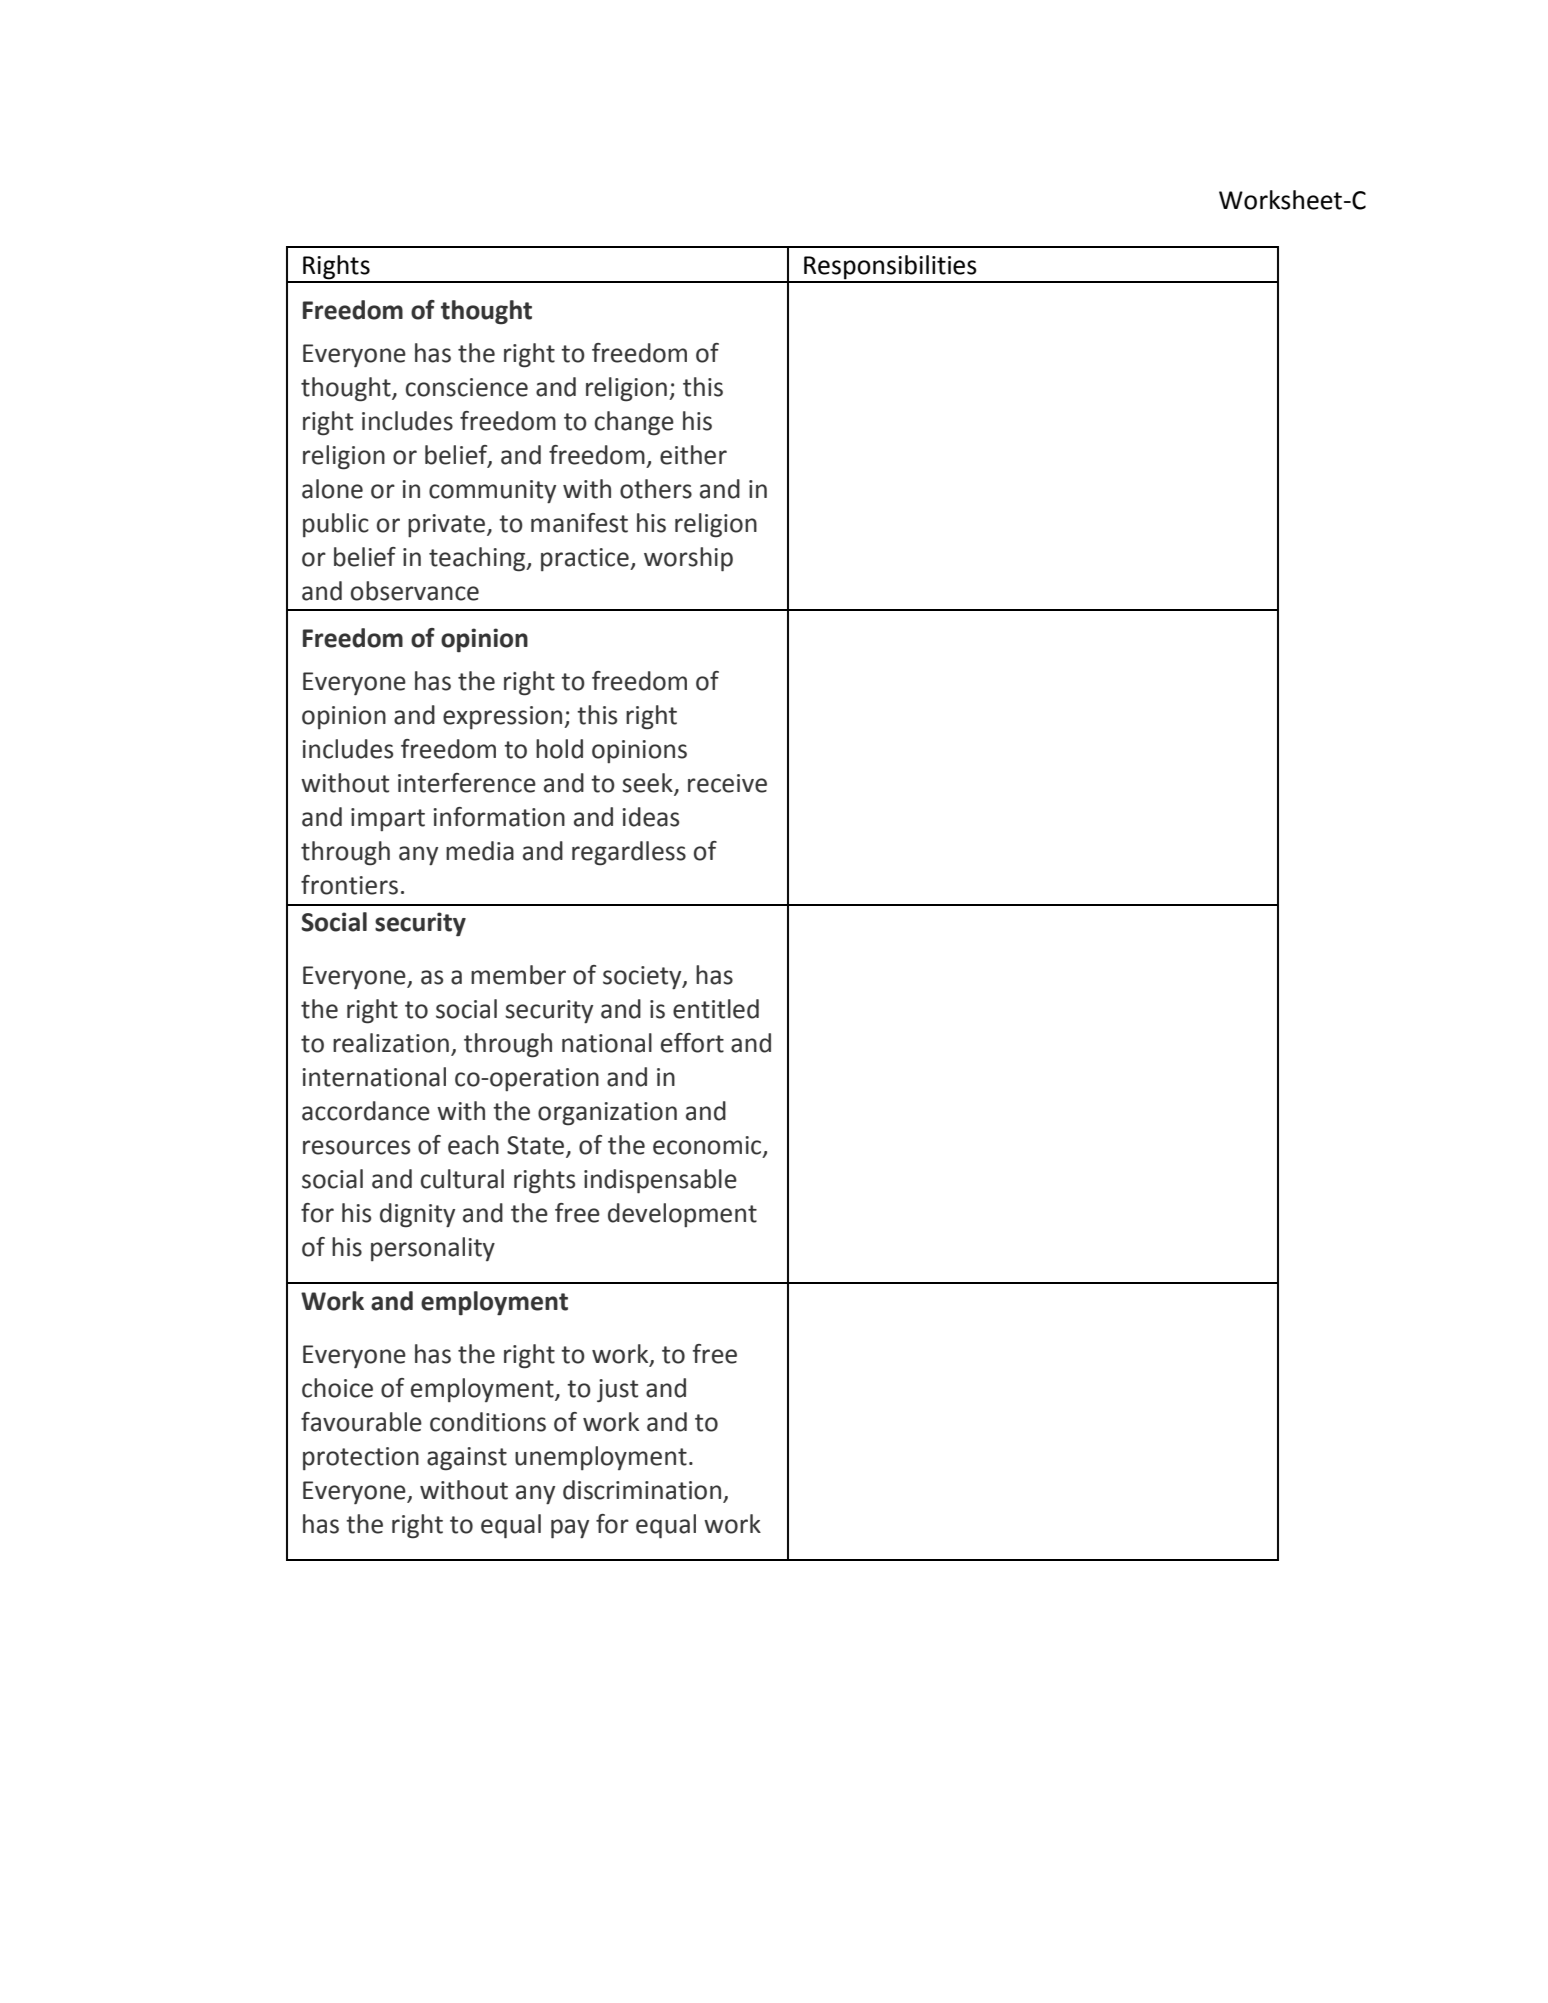 This page has height=2003, width=1548. I want to click on community, so click(492, 492).
